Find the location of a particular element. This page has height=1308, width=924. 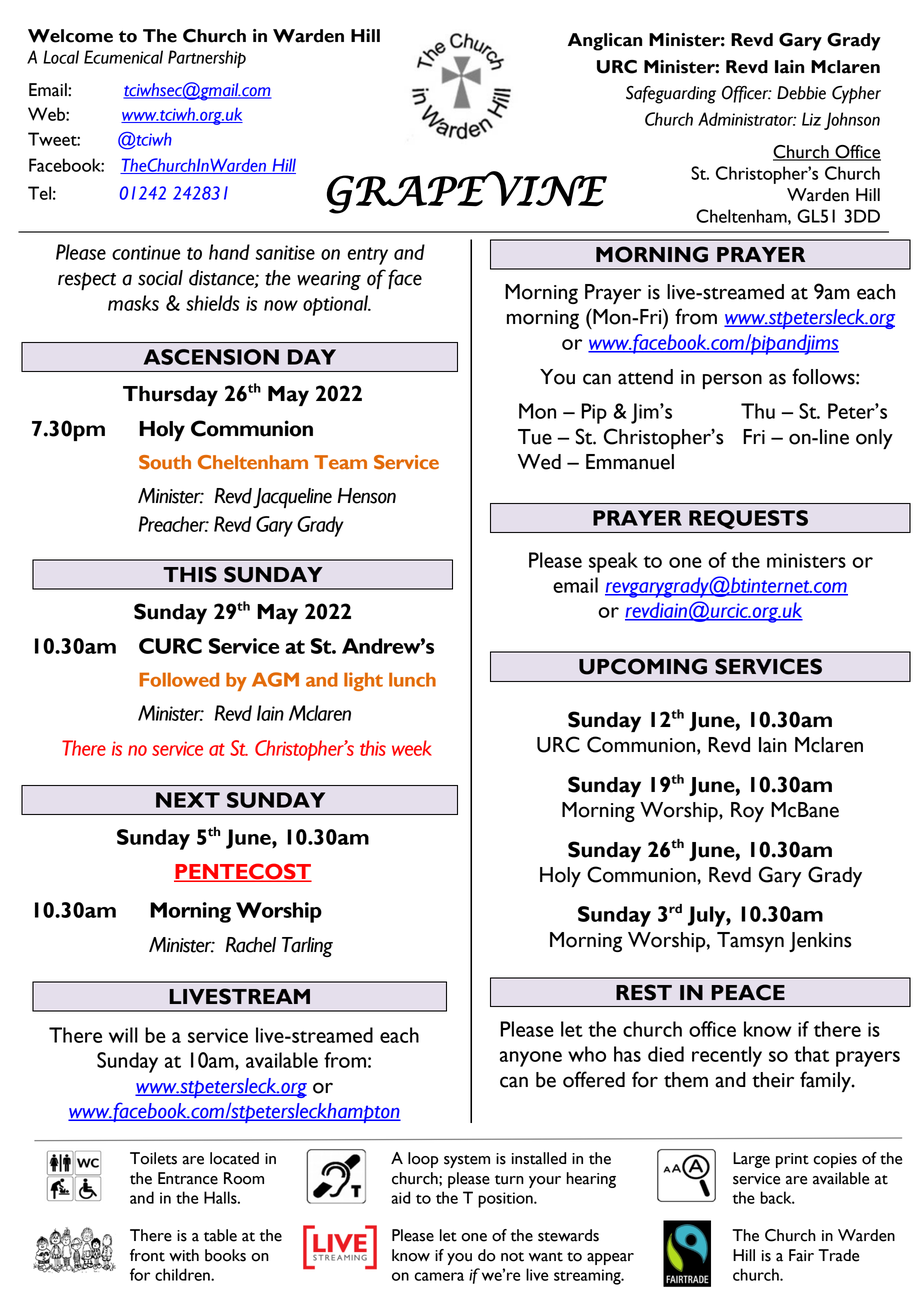

lunch is located at coordinates (412, 679).
